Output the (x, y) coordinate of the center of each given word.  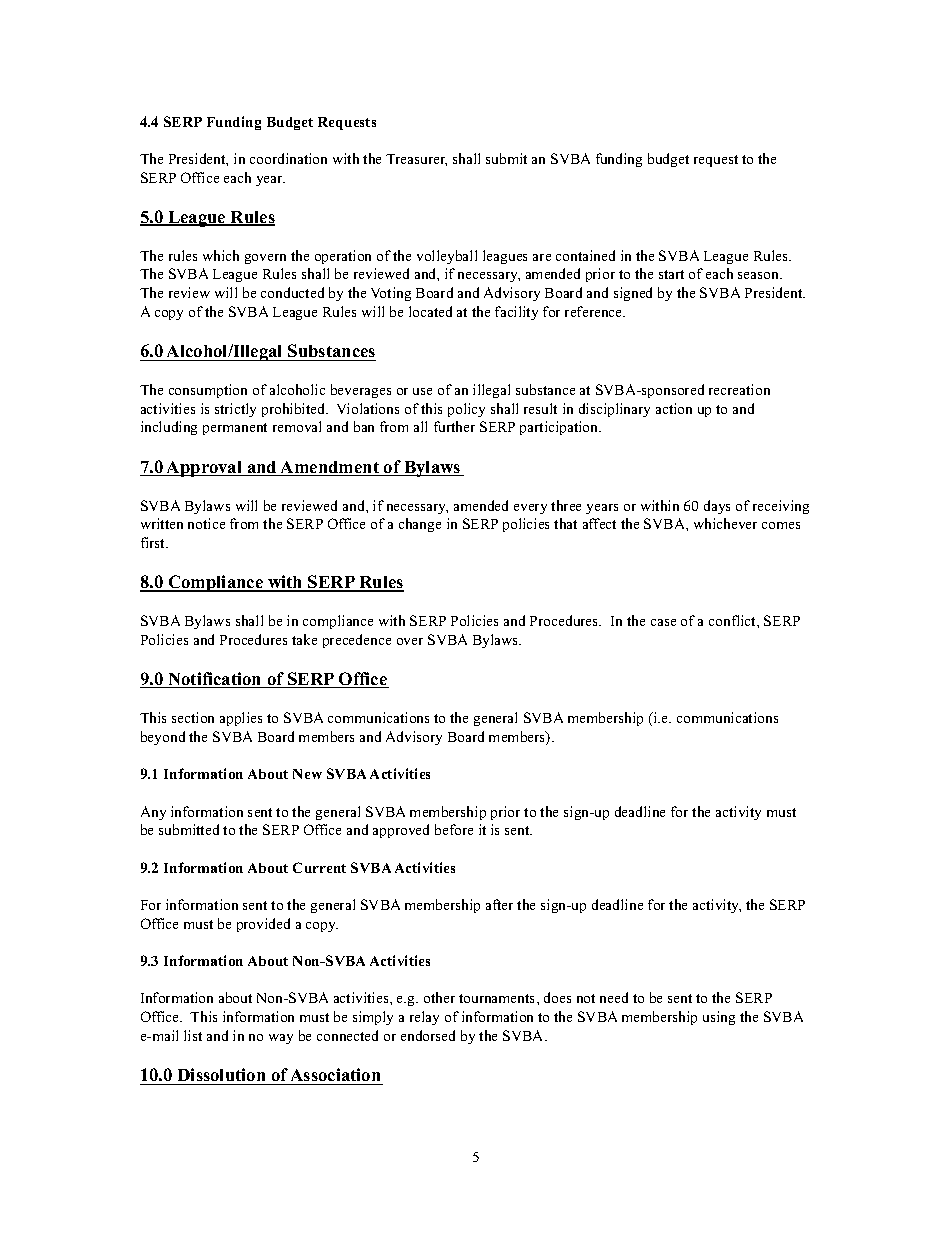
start (671, 274)
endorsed (428, 1035)
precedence (357, 641)
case (663, 622)
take (304, 639)
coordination (288, 158)
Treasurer (416, 160)
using (719, 1018)
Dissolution (221, 1074)
